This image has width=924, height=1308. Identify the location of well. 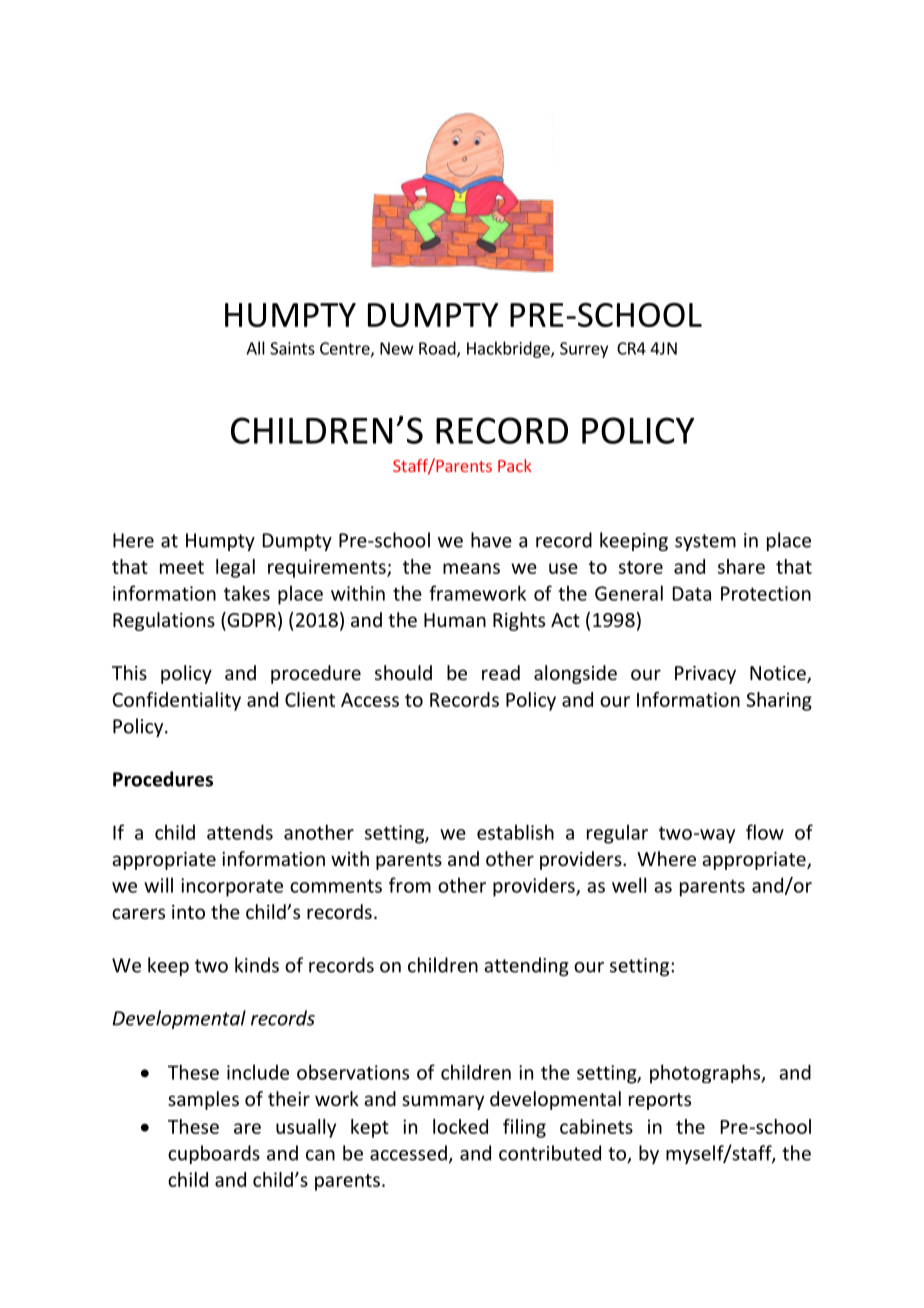
(629, 885).
